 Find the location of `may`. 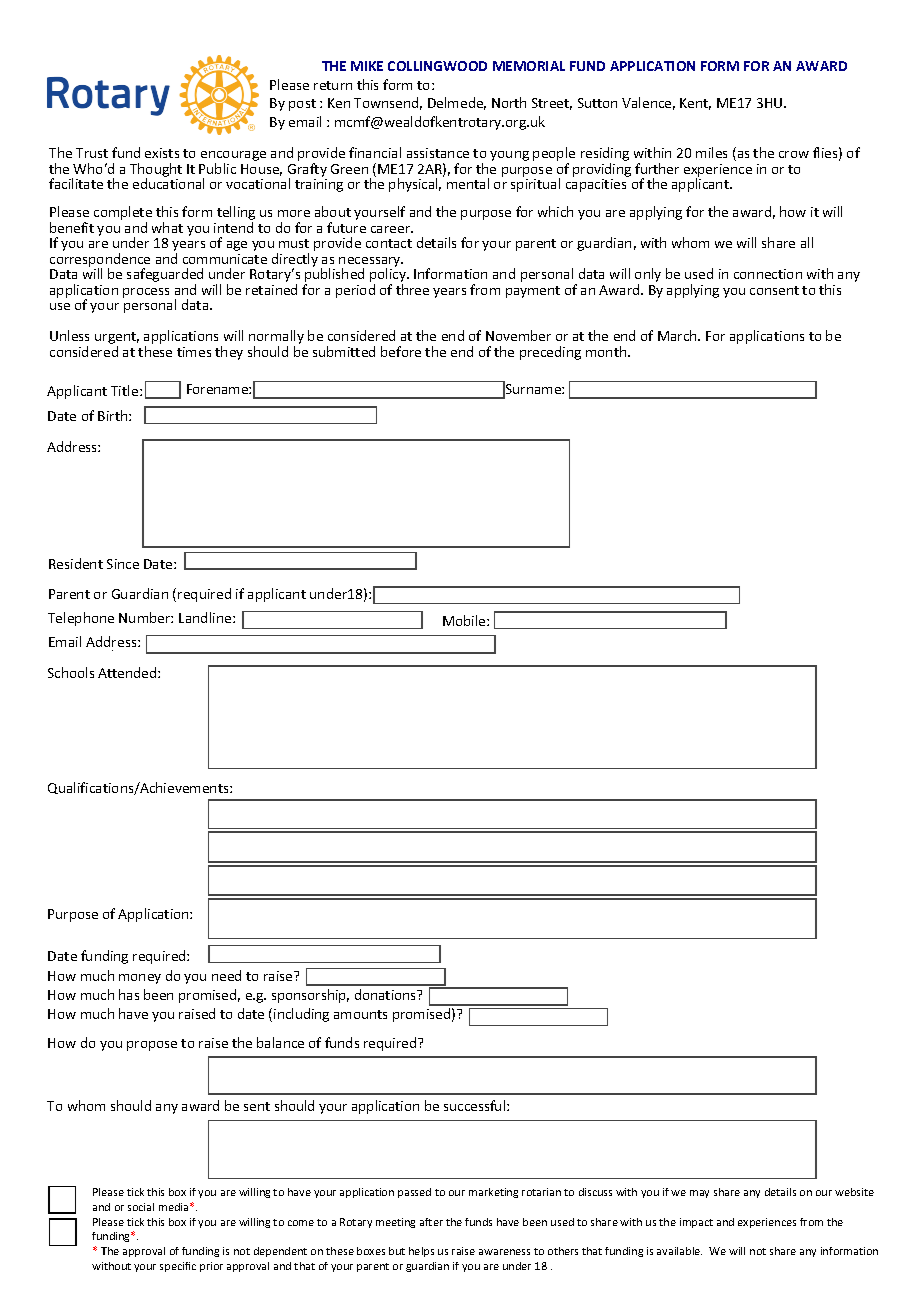

may is located at coordinates (699, 1194).
